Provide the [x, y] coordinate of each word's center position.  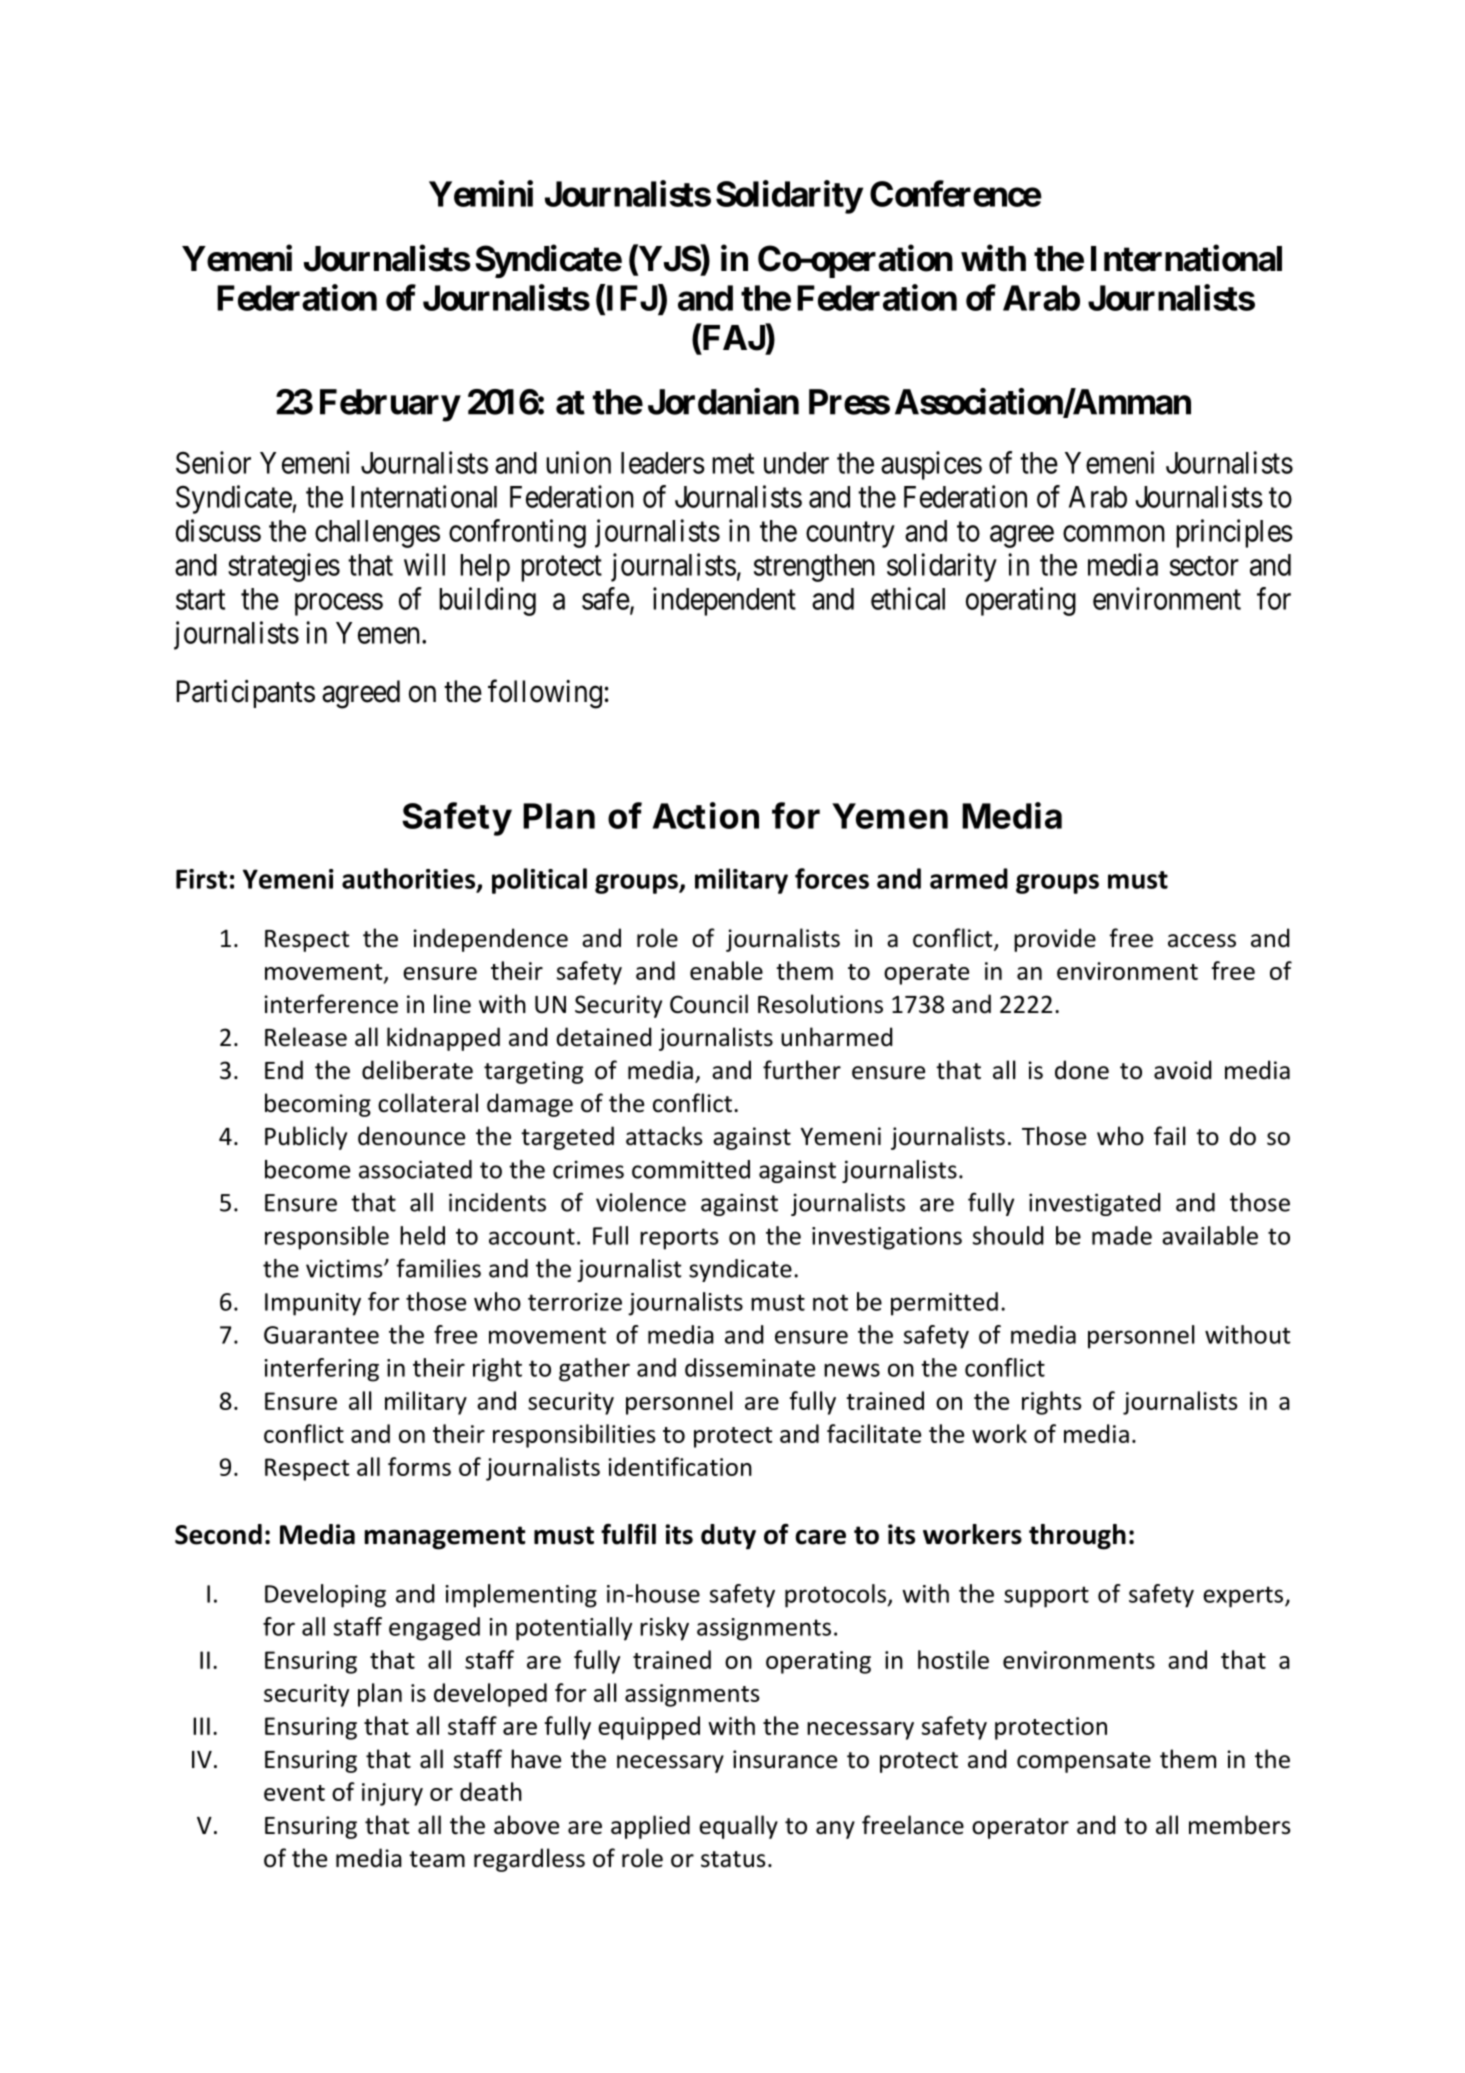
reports [679, 1239]
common [1114, 533]
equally [738, 1827]
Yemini [481, 193]
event [294, 1793]
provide [1055, 940]
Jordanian [723, 401]
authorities [410, 879]
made [1122, 1235]
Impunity [313, 1304]
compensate [1084, 1762]
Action [706, 815]
